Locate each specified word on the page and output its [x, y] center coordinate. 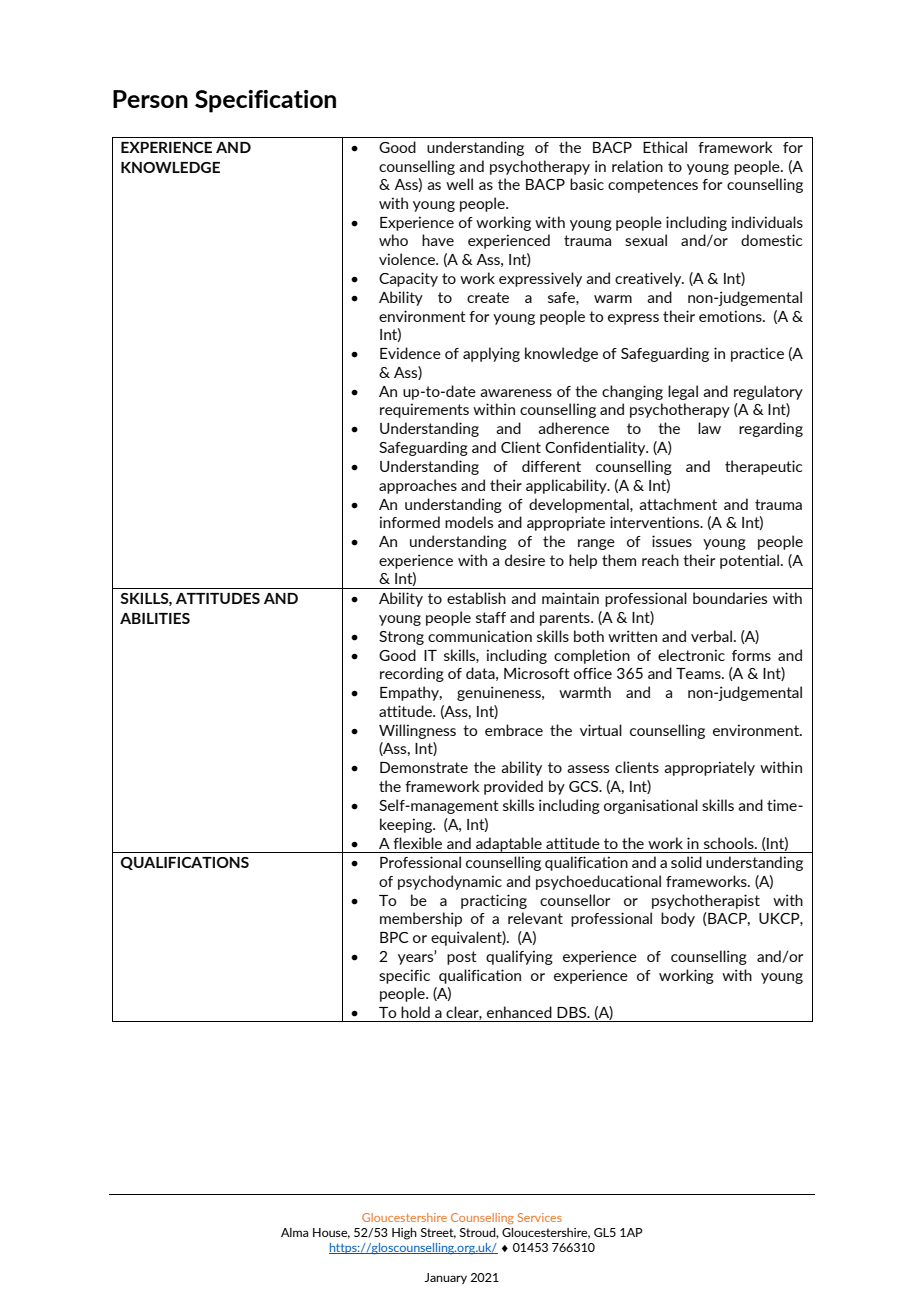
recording [412, 674]
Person [150, 99]
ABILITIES [155, 618]
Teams [699, 673]
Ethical [665, 147]
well [459, 184]
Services [540, 1217]
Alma [294, 1232]
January [445, 1278]
